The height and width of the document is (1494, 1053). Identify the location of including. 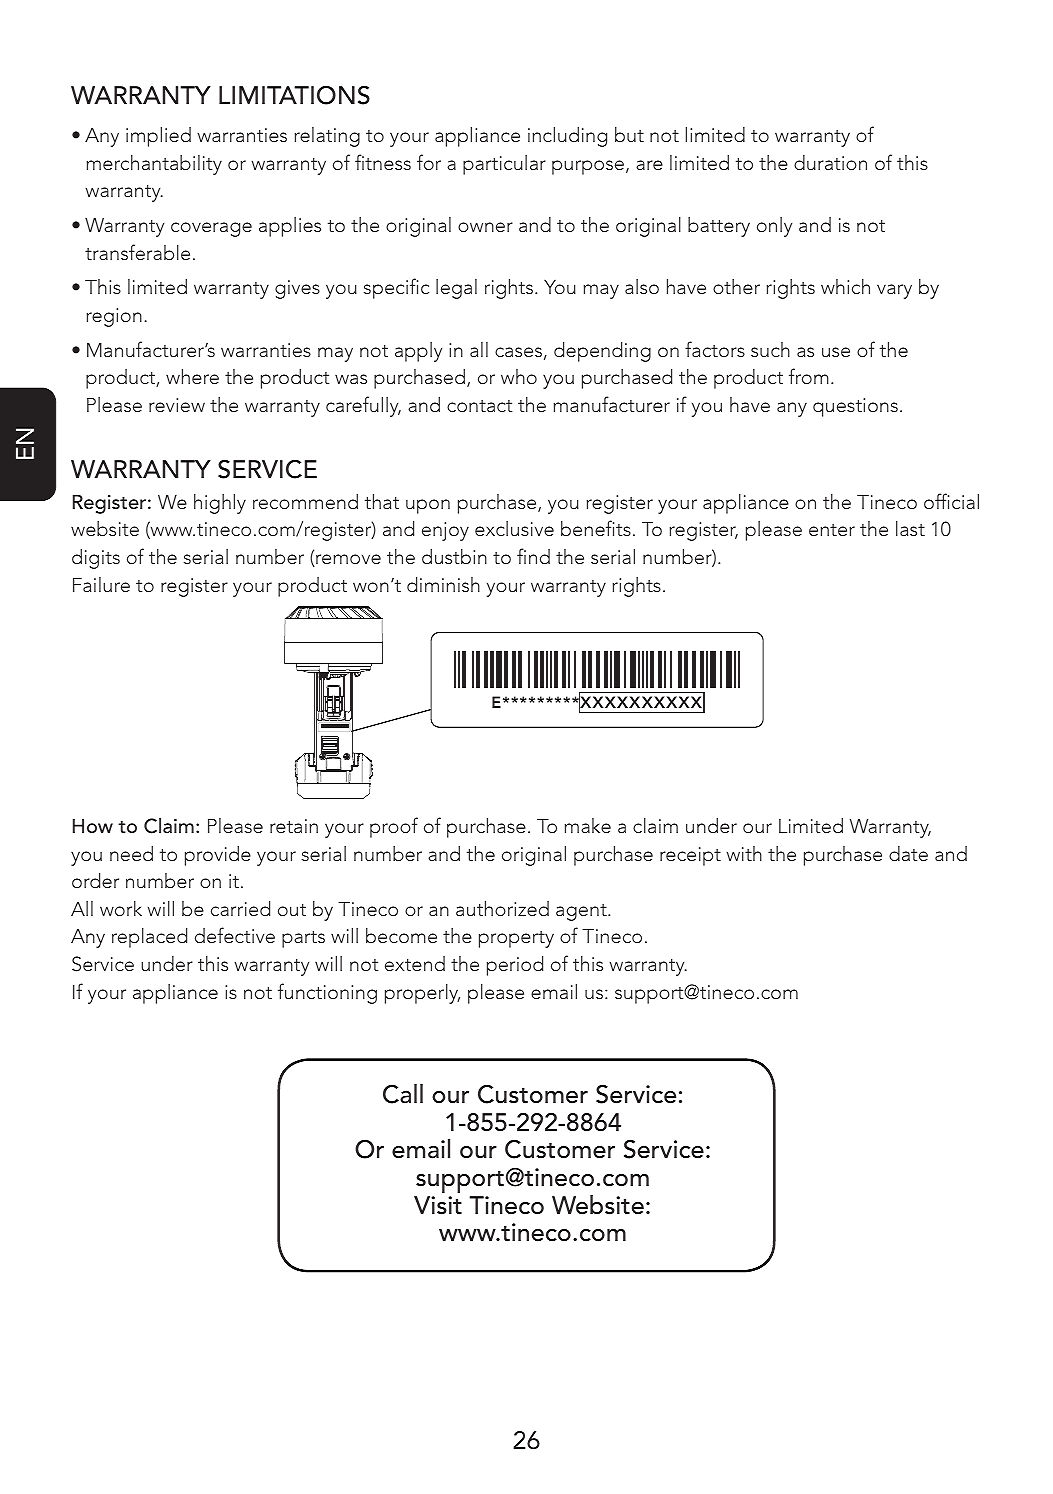
(567, 137).
